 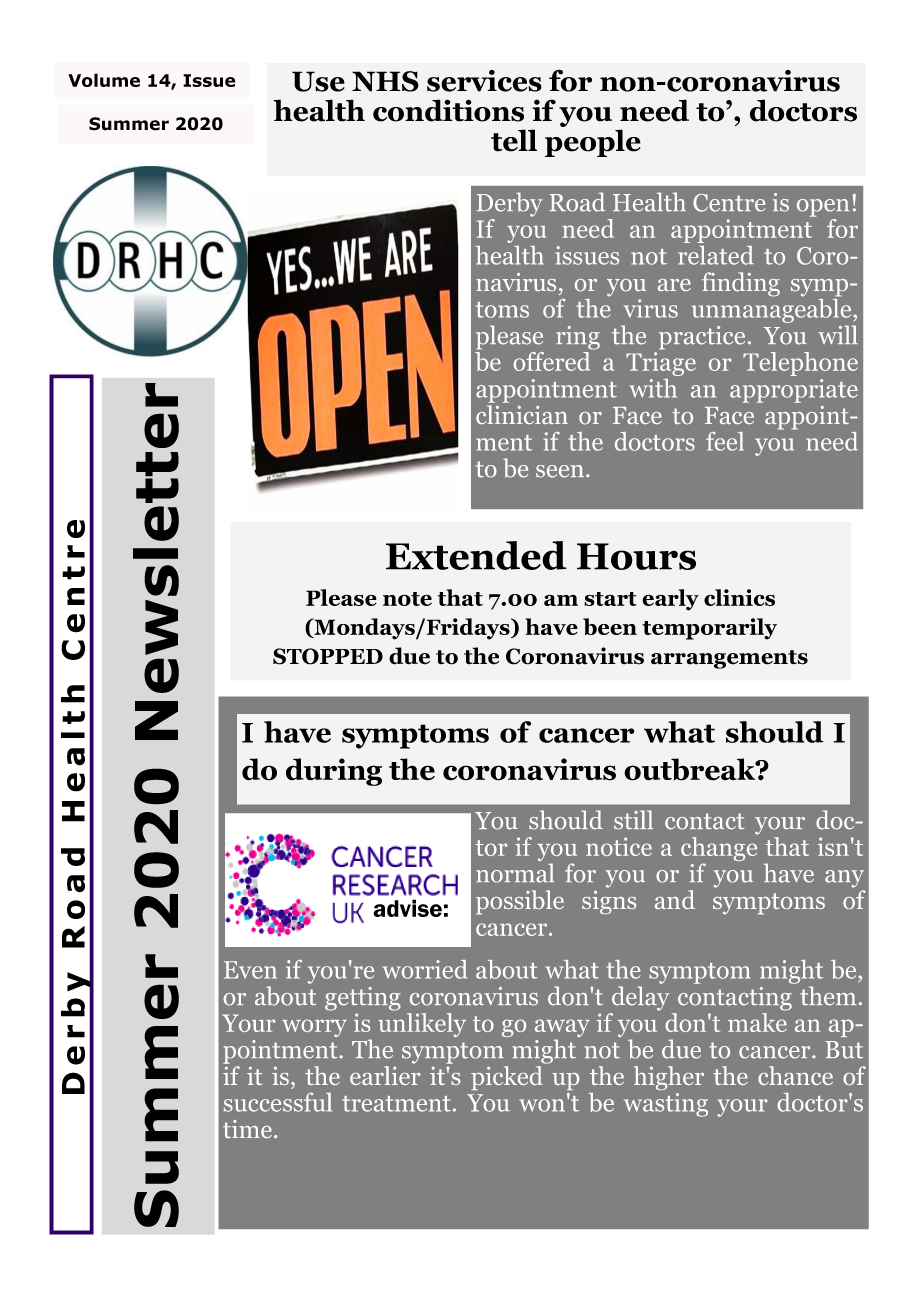 What do you see at coordinates (553, 360) in the screenshot?
I see `offered` at bounding box center [553, 360].
